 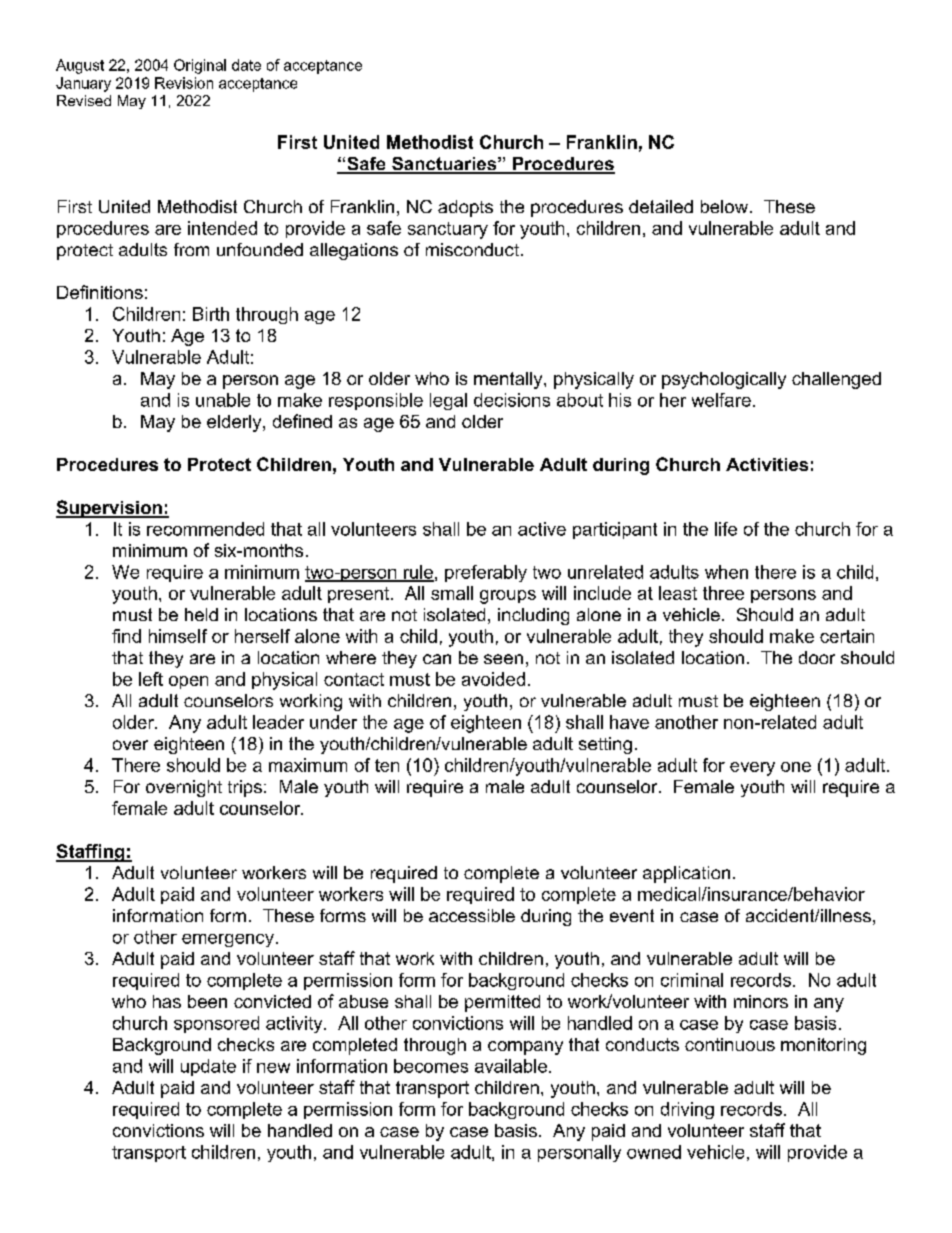 What do you see at coordinates (752, 769) in the page?
I see `every` at bounding box center [752, 769].
